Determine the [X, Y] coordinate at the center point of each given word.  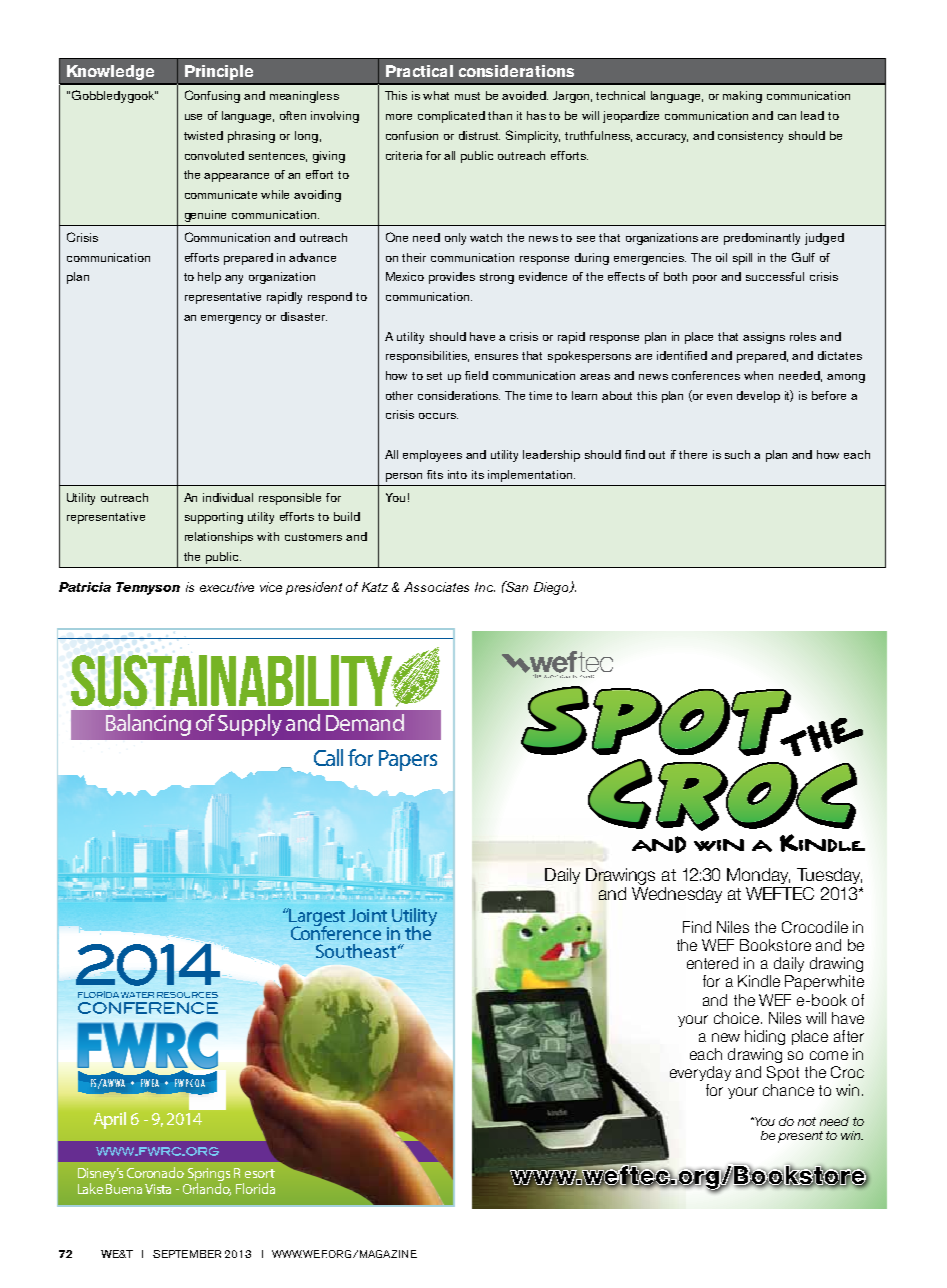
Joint [368, 915]
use [193, 117]
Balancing [148, 725]
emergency [231, 319]
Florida [255, 1188]
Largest [316, 918]
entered [712, 963]
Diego [552, 588]
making [742, 97]
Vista [158, 1189]
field [476, 375]
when [758, 375]
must [467, 96]
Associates [436, 587]
